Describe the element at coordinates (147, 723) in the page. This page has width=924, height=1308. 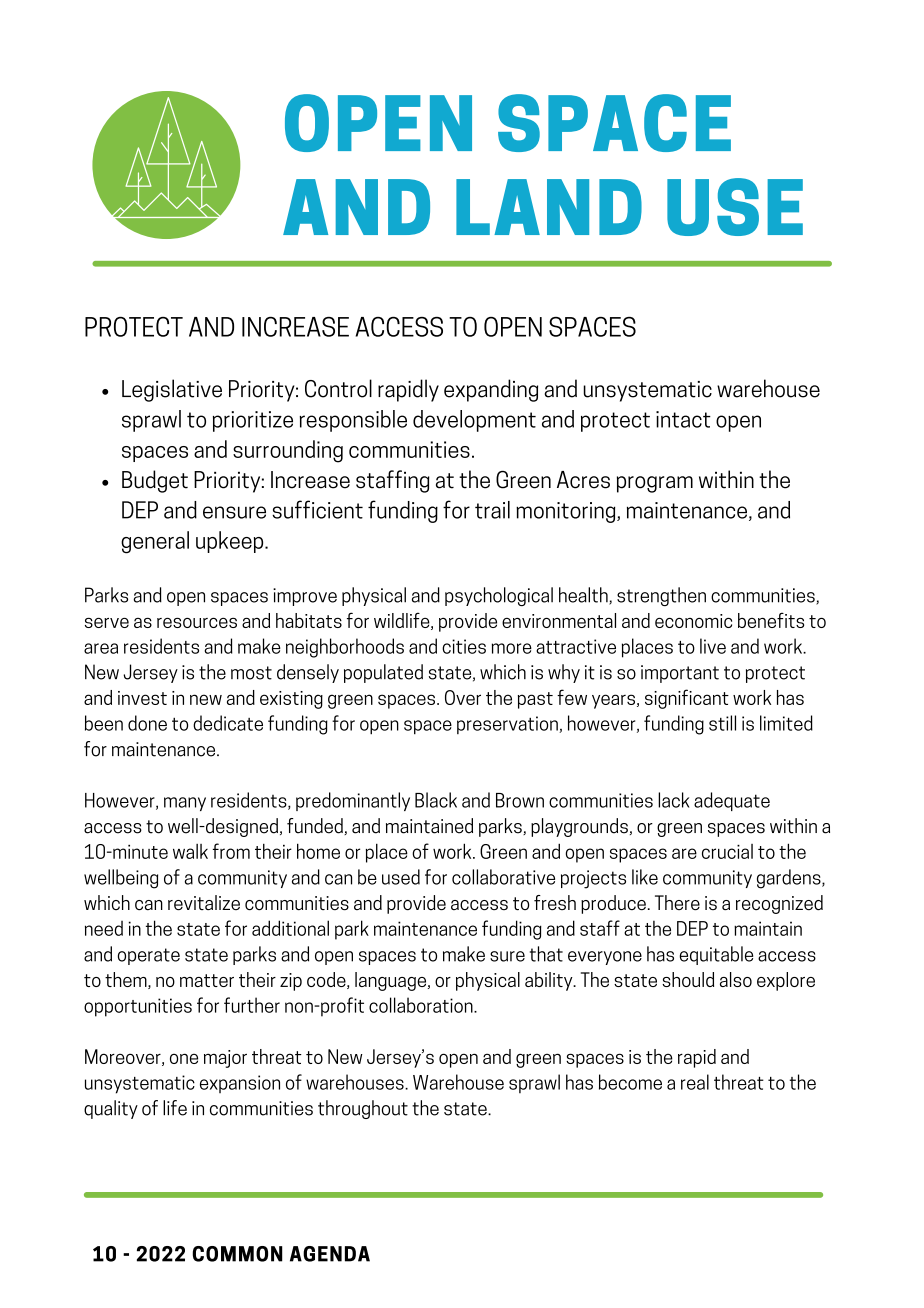
I see `done` at that location.
